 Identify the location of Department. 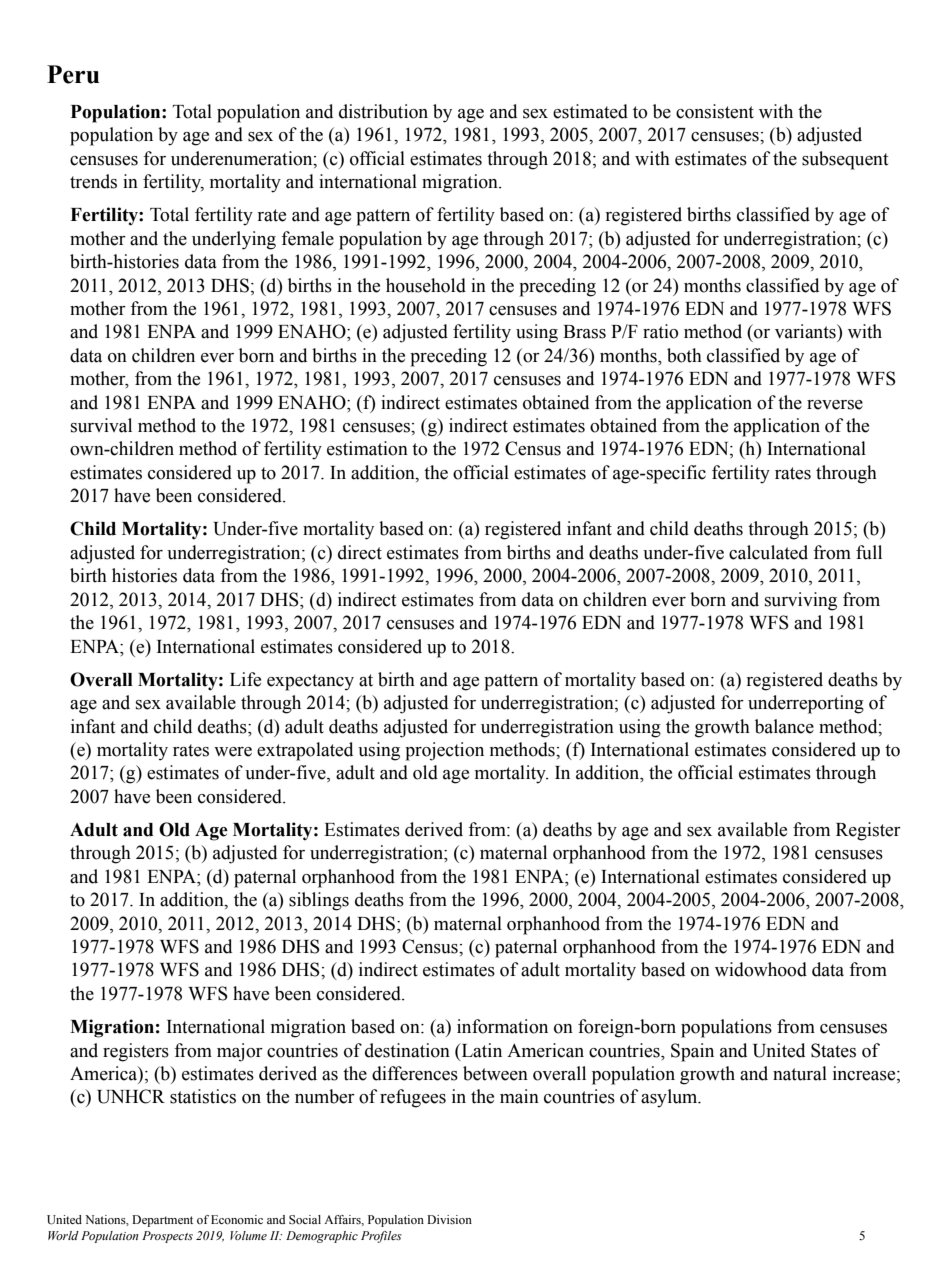
(162, 1221).
